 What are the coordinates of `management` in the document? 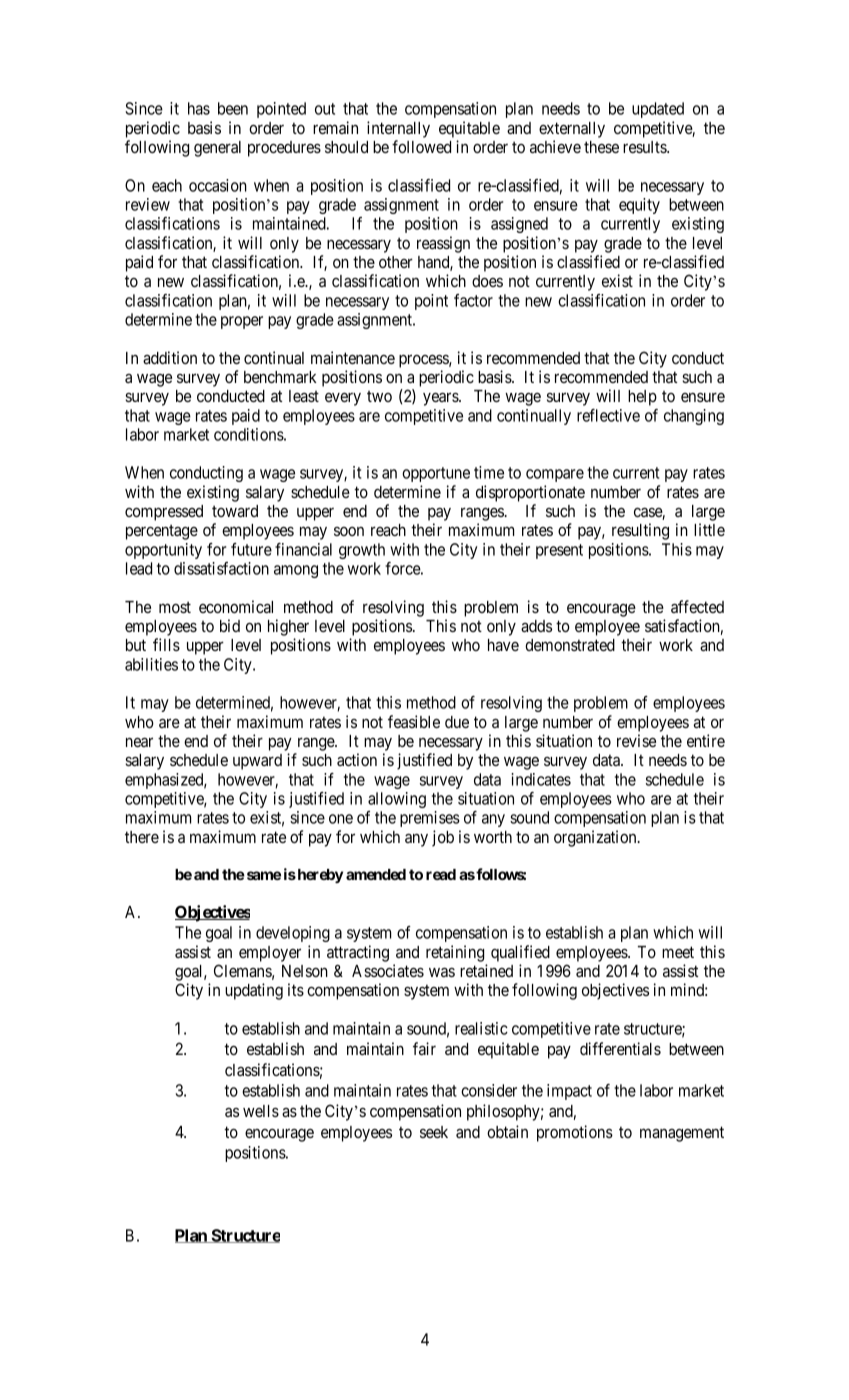 It's located at (682, 1134).
